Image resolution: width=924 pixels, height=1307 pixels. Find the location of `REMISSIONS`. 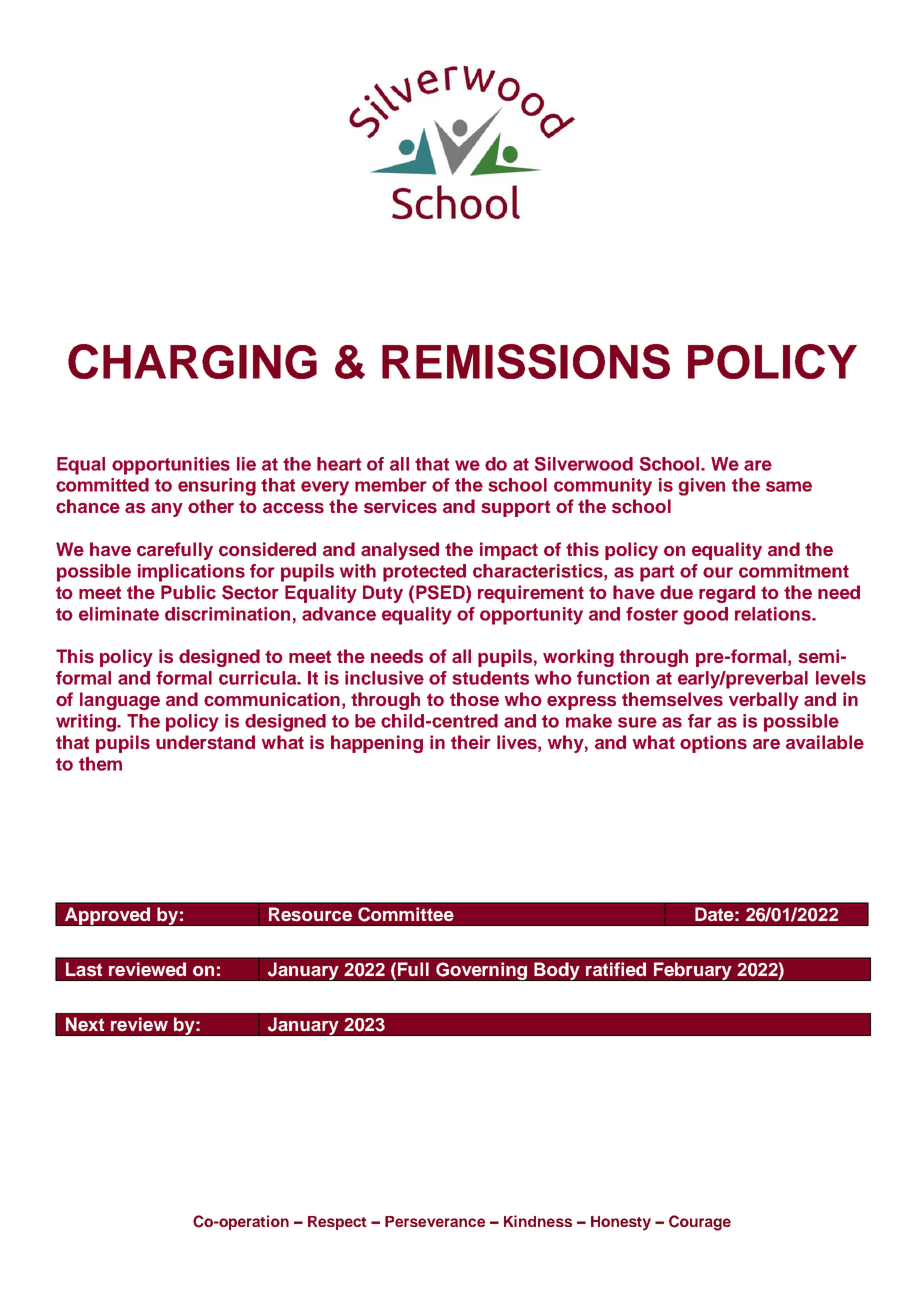

REMISSIONS is located at coordinates (526, 361).
